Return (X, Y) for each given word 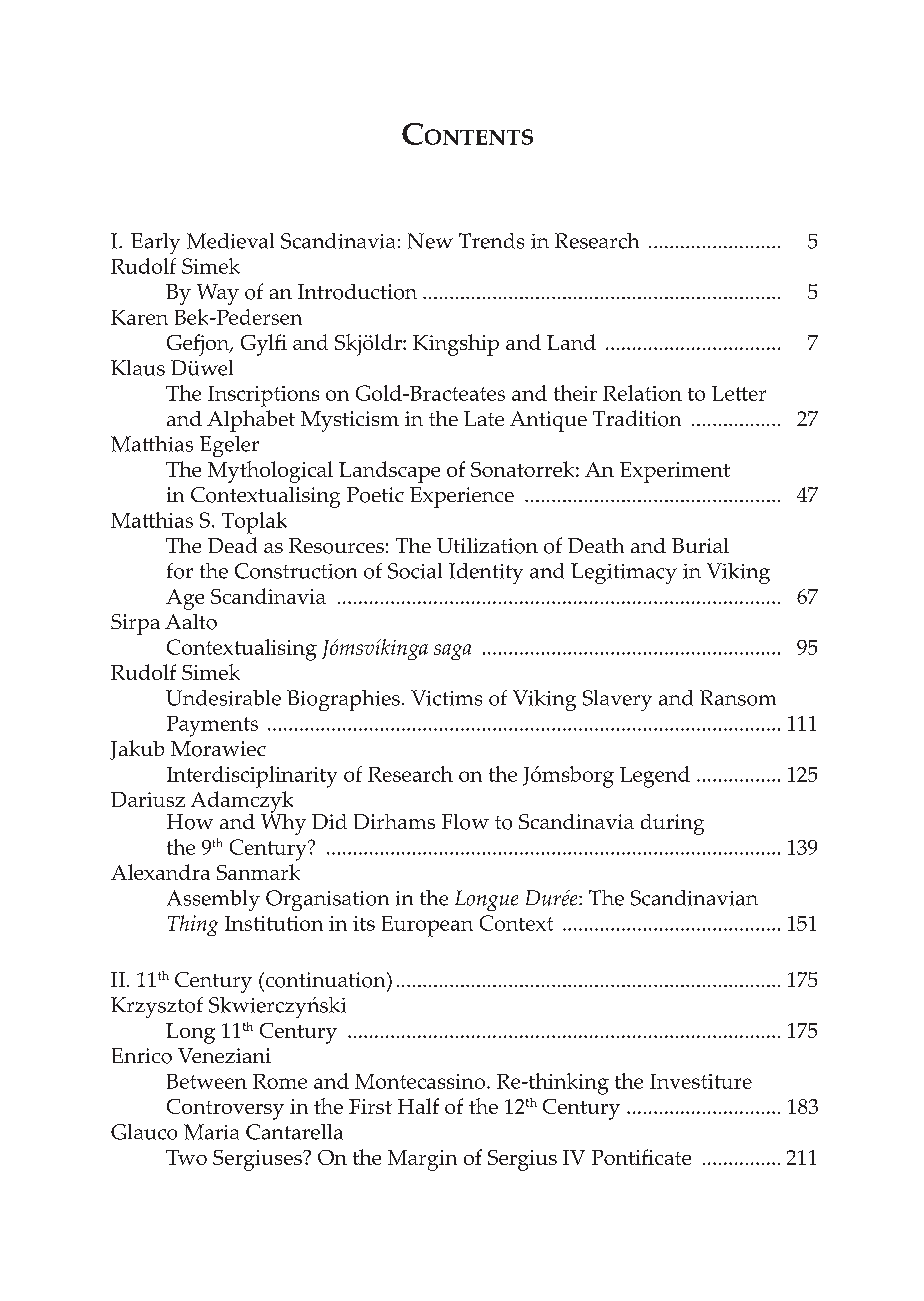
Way (218, 294)
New (430, 241)
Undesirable (223, 698)
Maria (211, 1132)
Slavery (617, 700)
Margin (422, 1160)
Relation (642, 393)
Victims (446, 698)
